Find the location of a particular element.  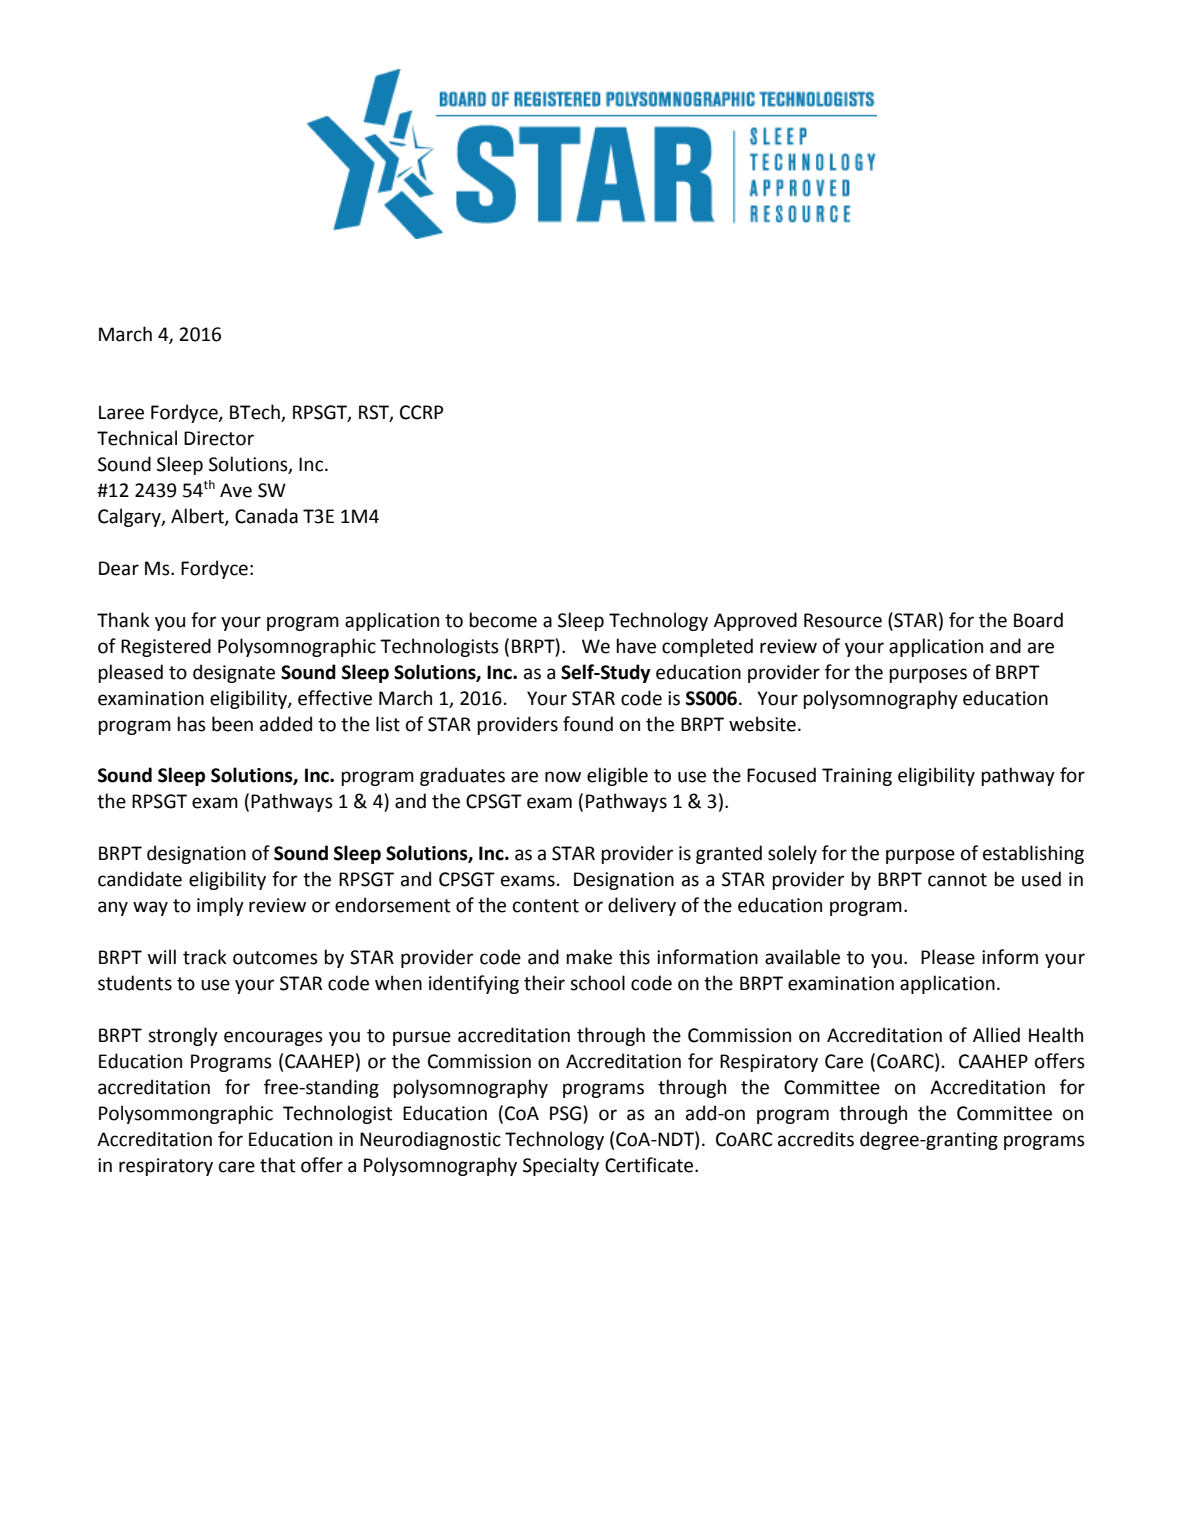

that is located at coordinates (278, 1165).
